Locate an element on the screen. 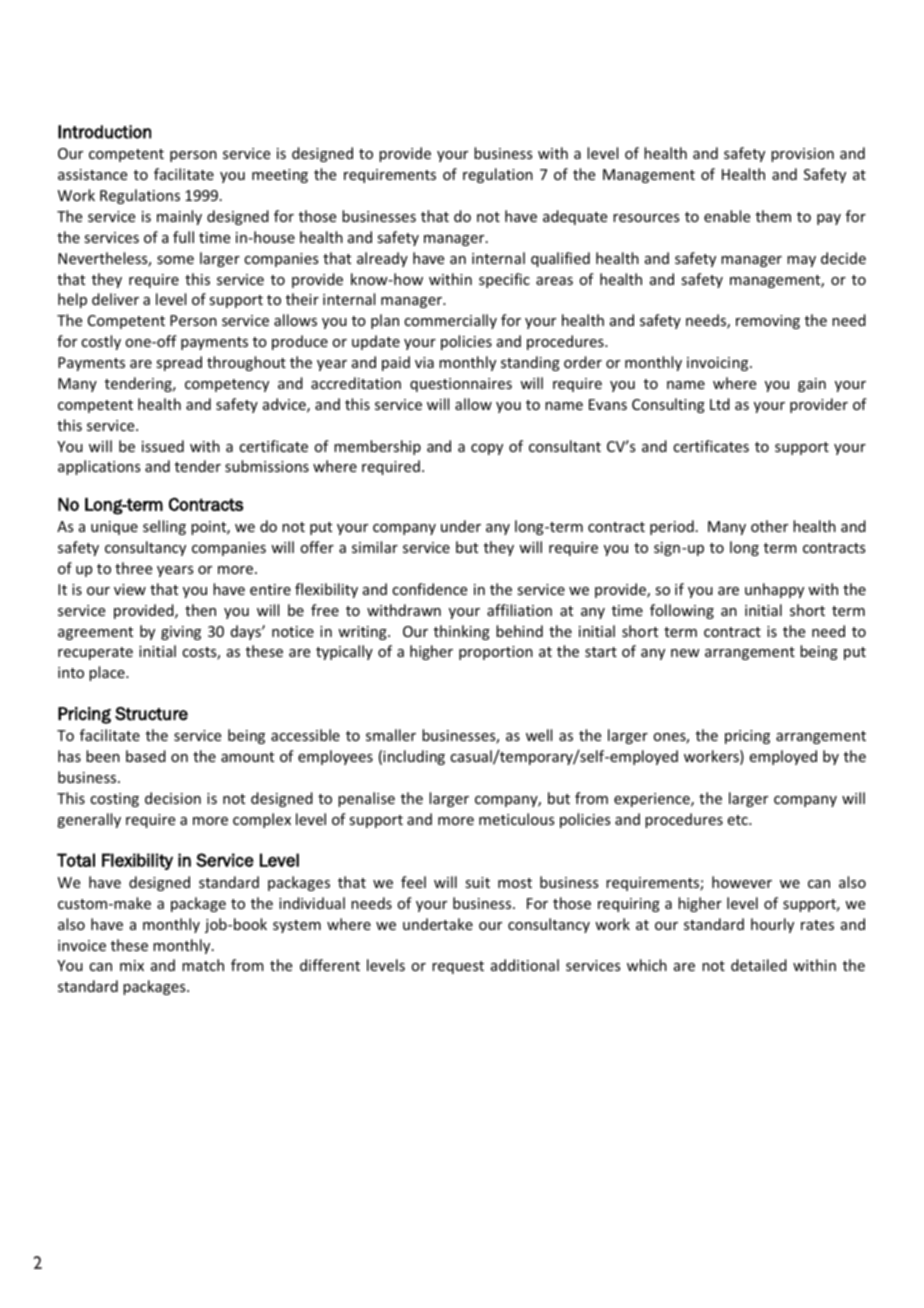  other is located at coordinates (769, 526).
